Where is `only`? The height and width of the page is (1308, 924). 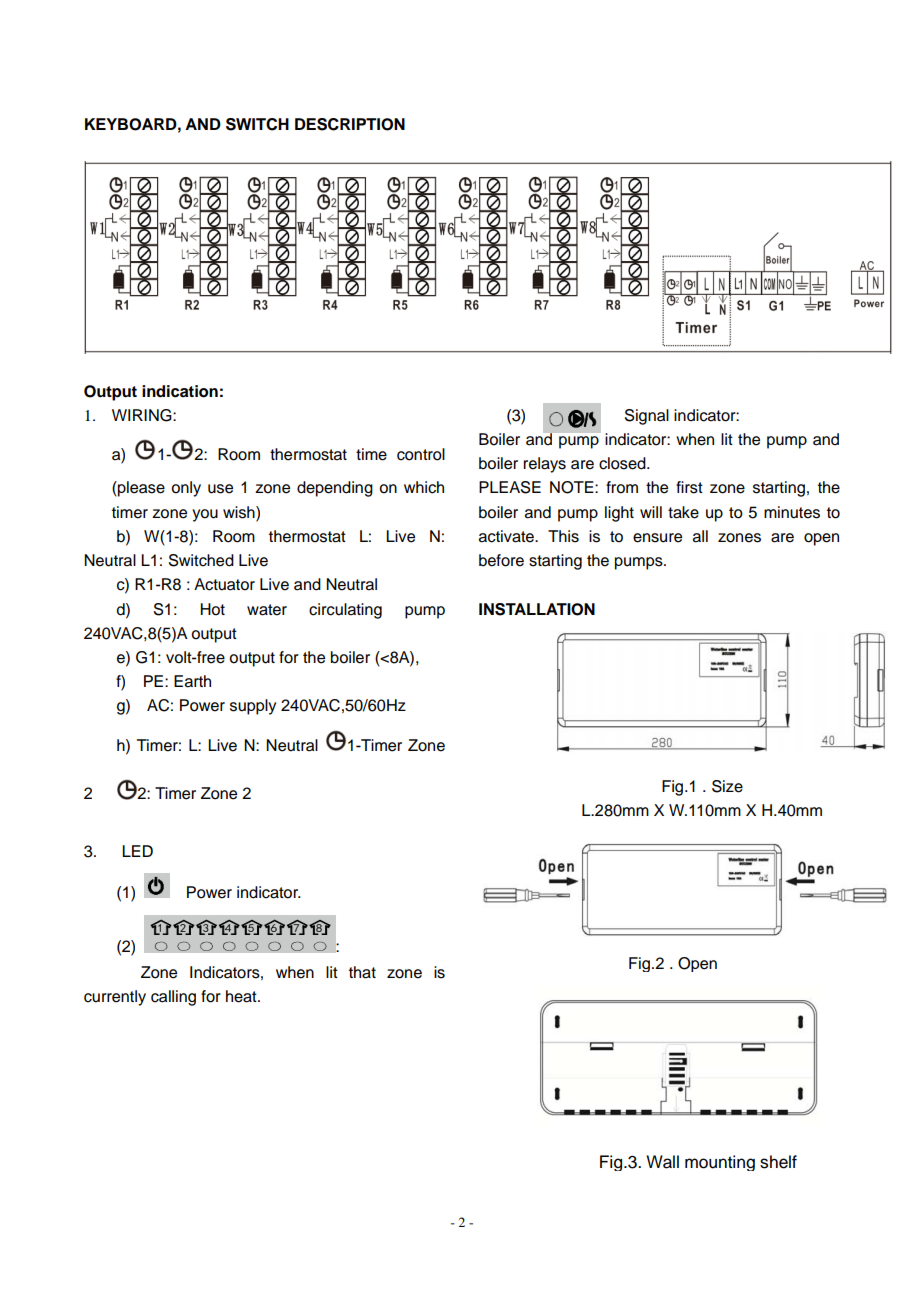
only is located at coordinates (186, 489).
